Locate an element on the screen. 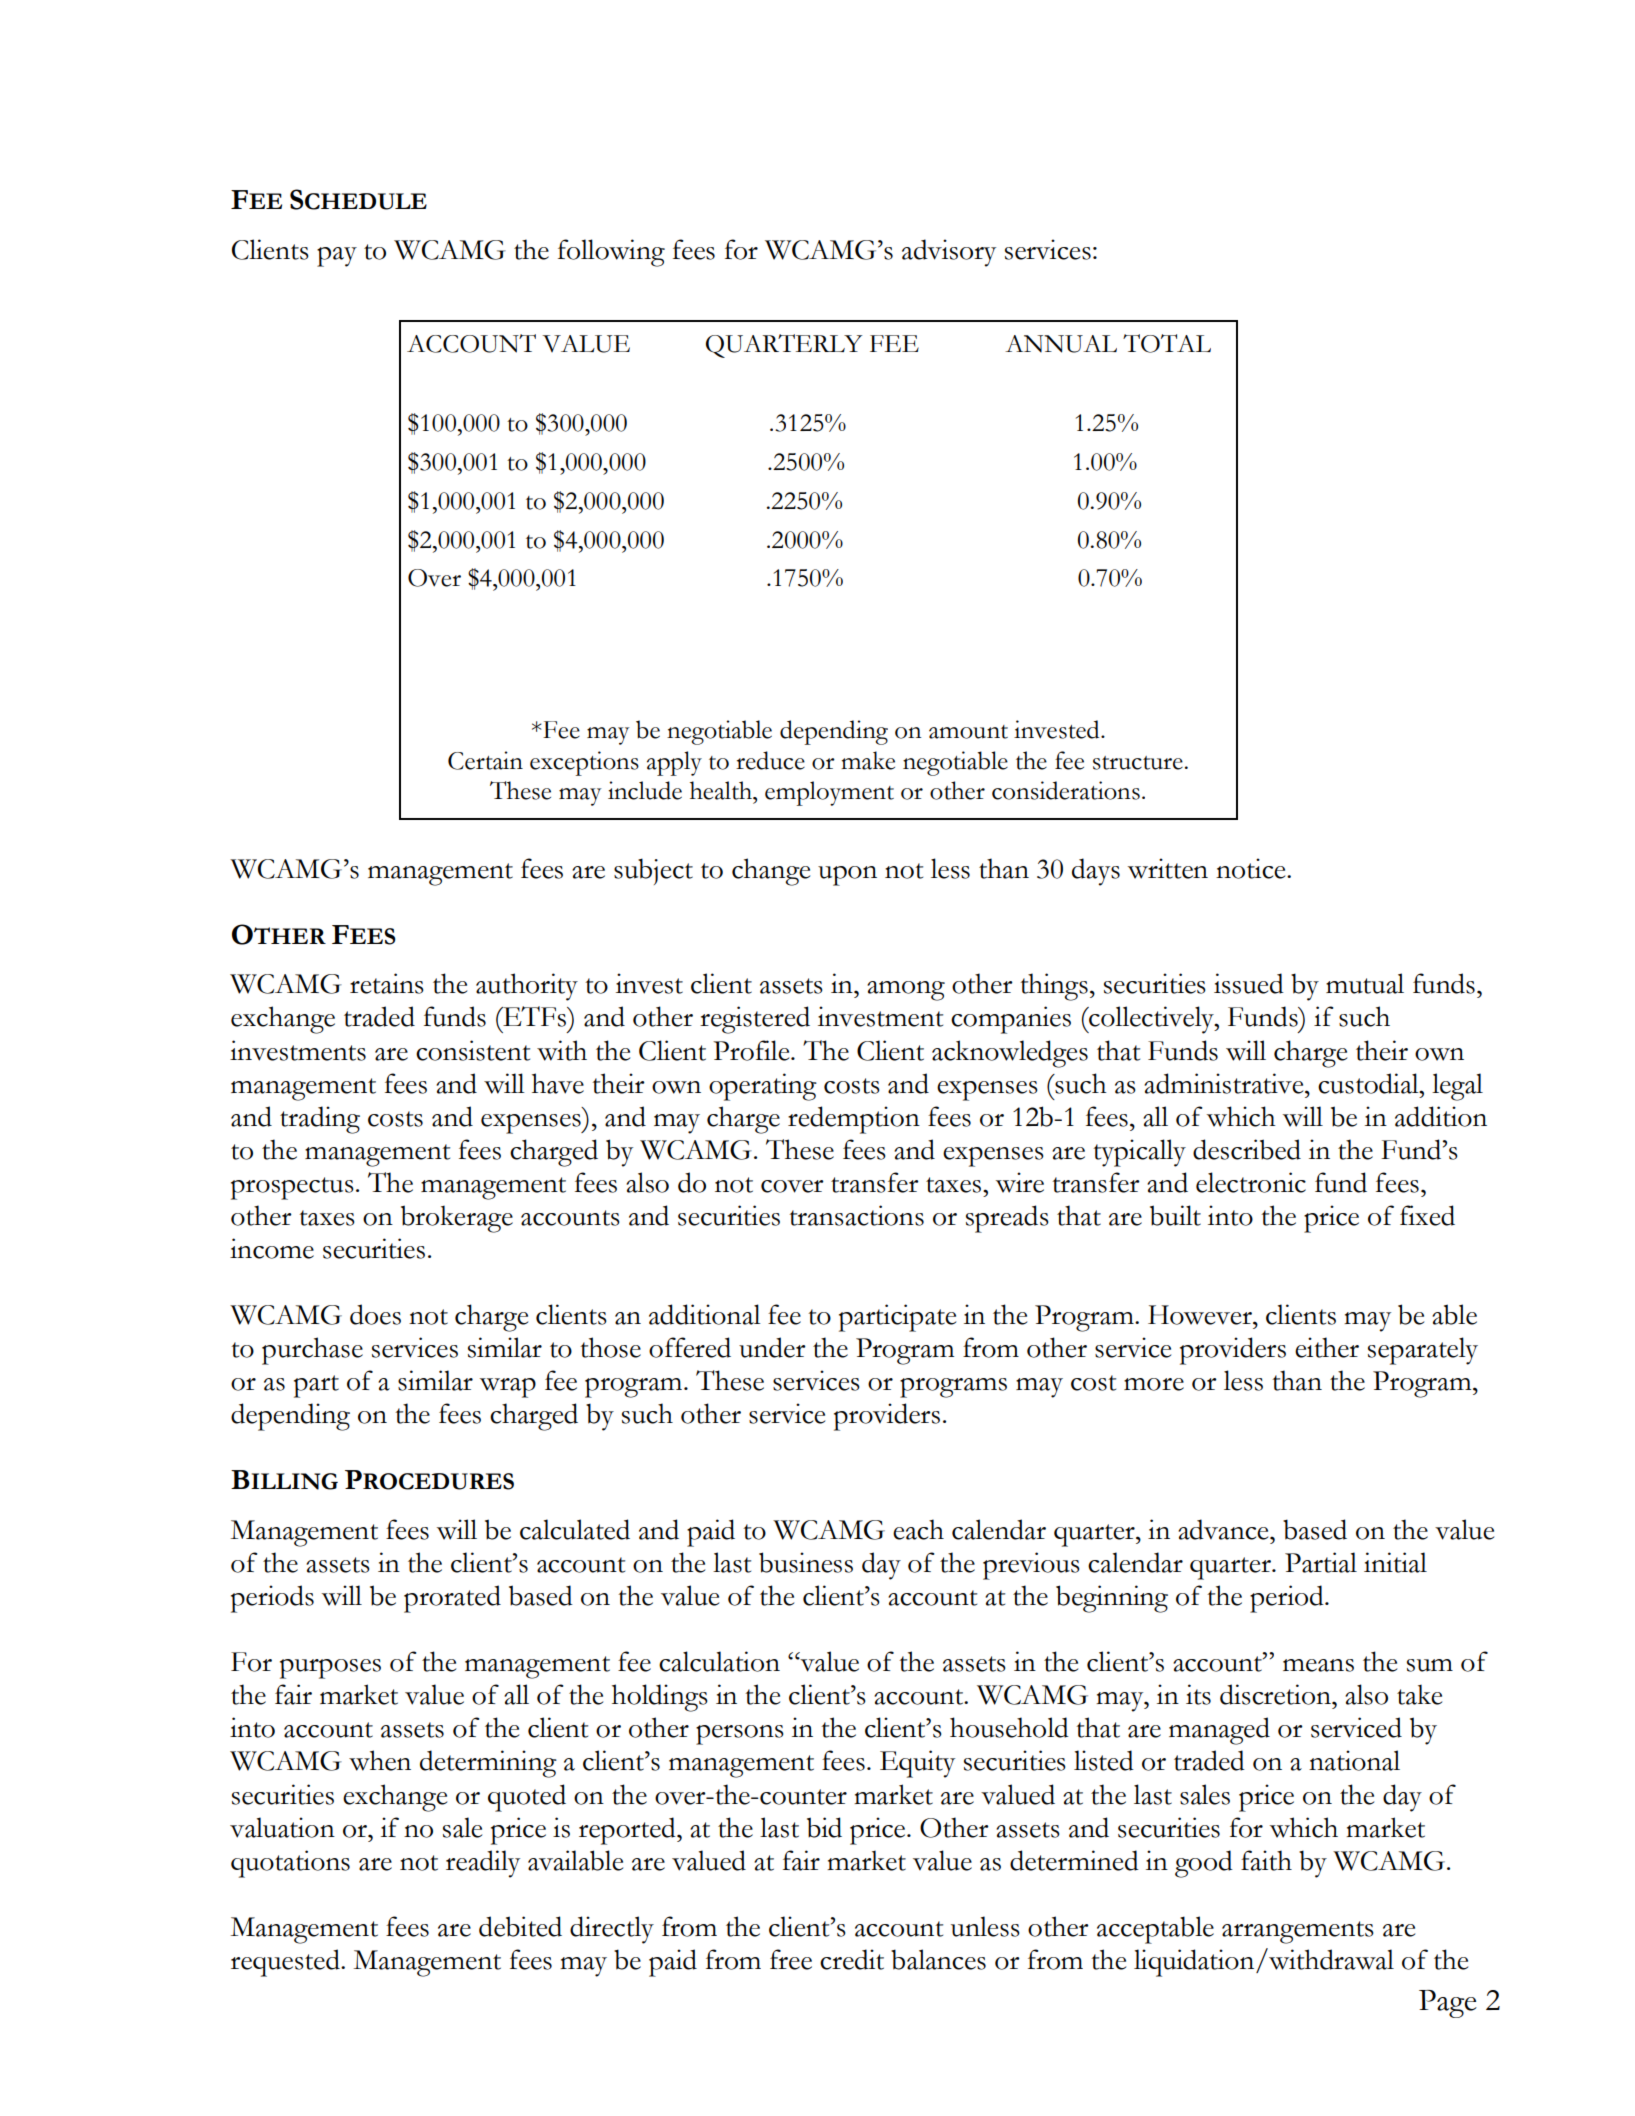 The image size is (1635, 2116). among is located at coordinates (906, 991).
